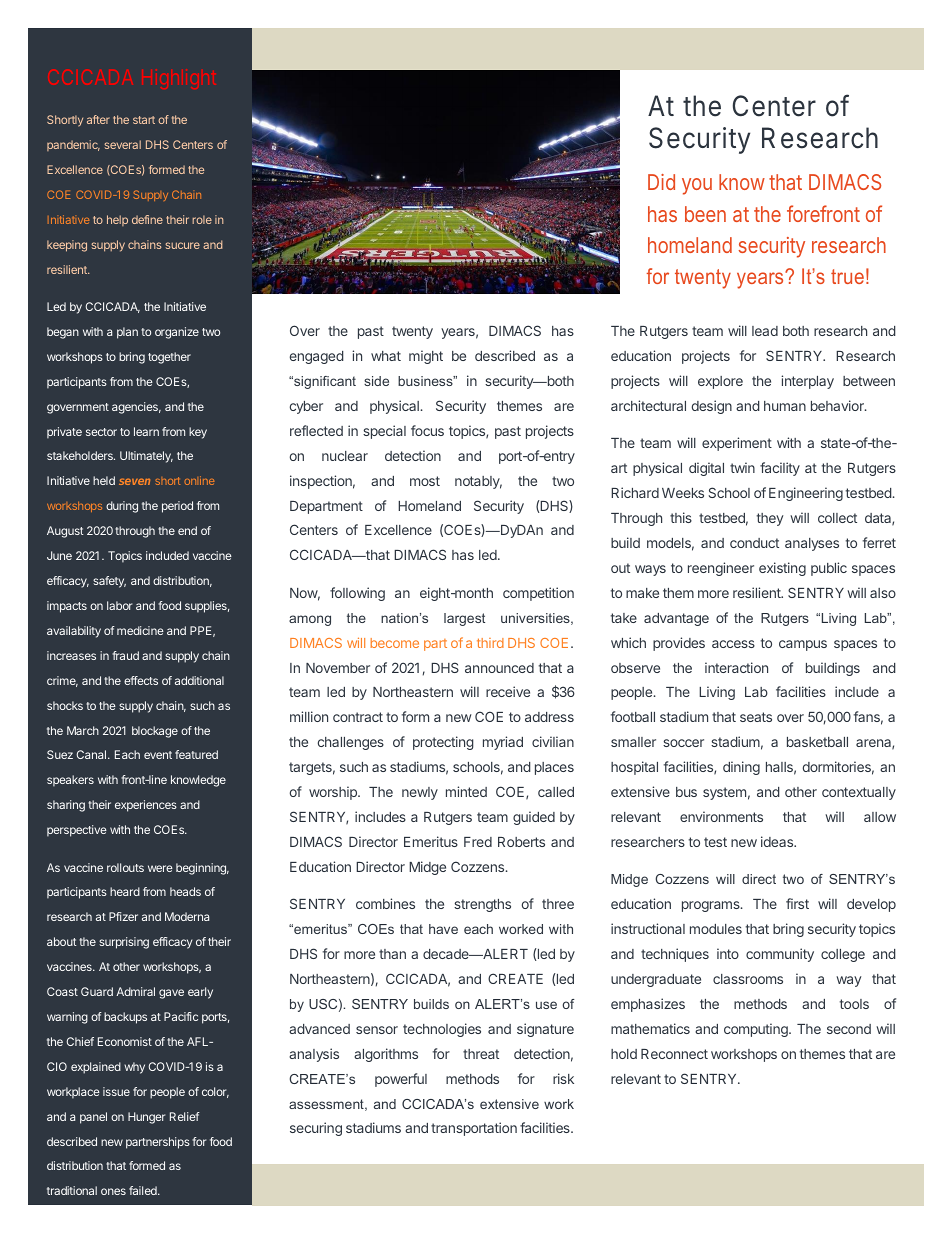 The width and height of the screenshot is (952, 1233). What do you see at coordinates (478, 842) in the screenshot?
I see `Fred` at bounding box center [478, 842].
